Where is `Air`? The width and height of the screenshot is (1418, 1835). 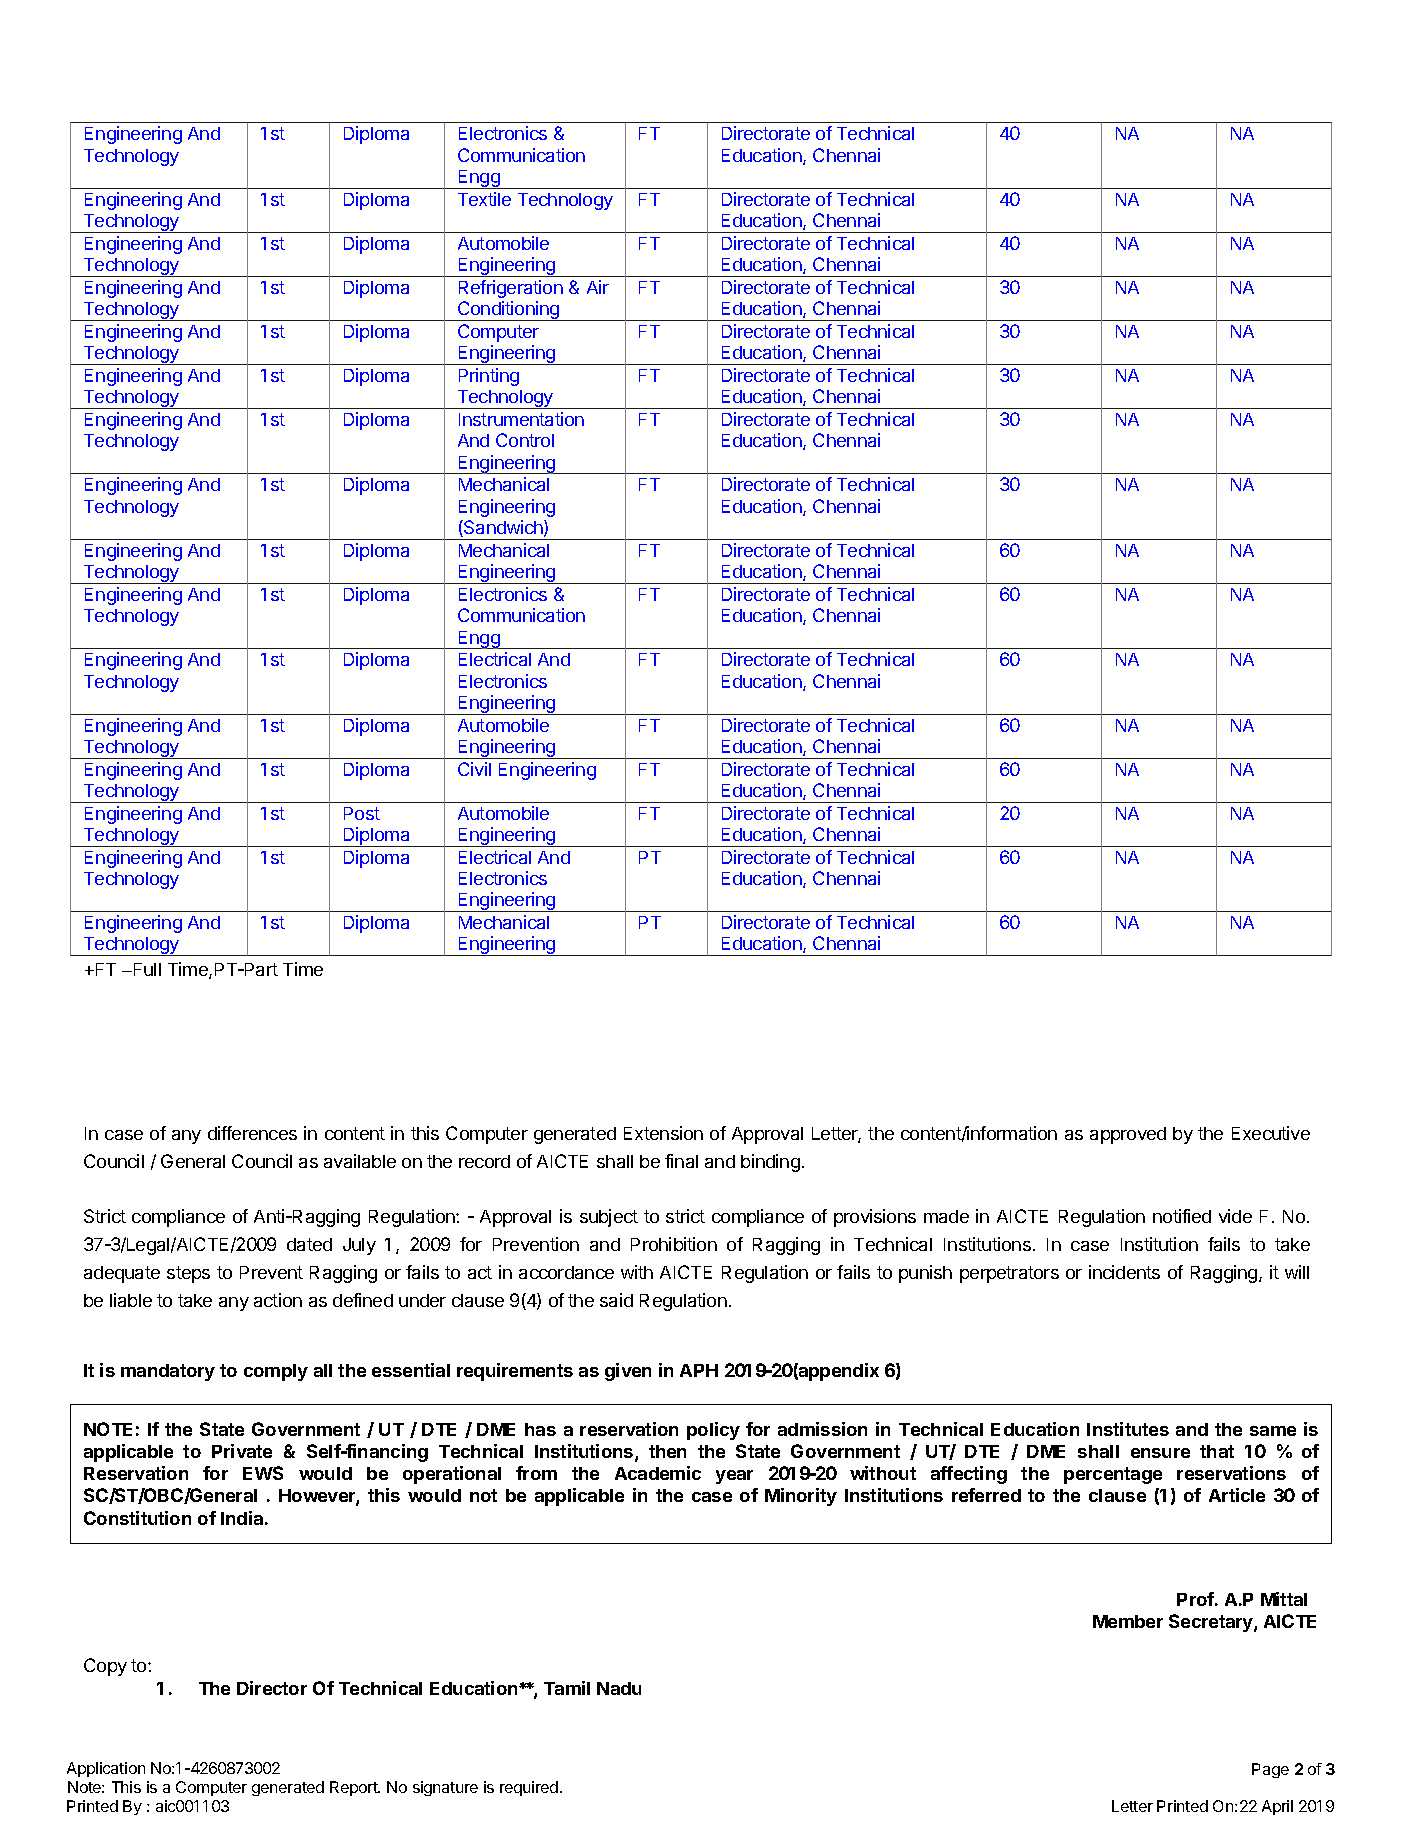
Air is located at coordinates (598, 287).
